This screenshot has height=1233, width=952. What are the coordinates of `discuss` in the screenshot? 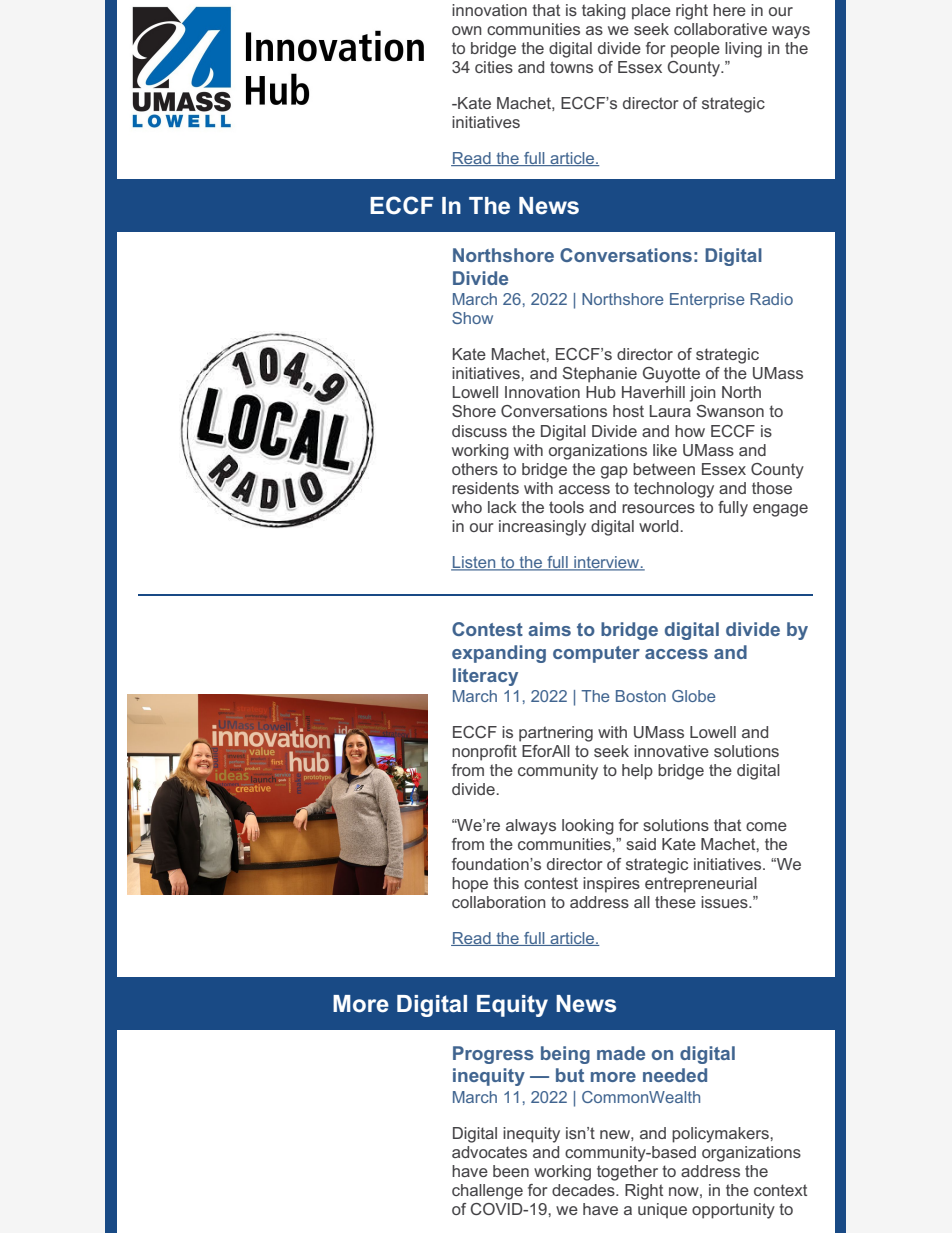 It's located at (479, 431).
